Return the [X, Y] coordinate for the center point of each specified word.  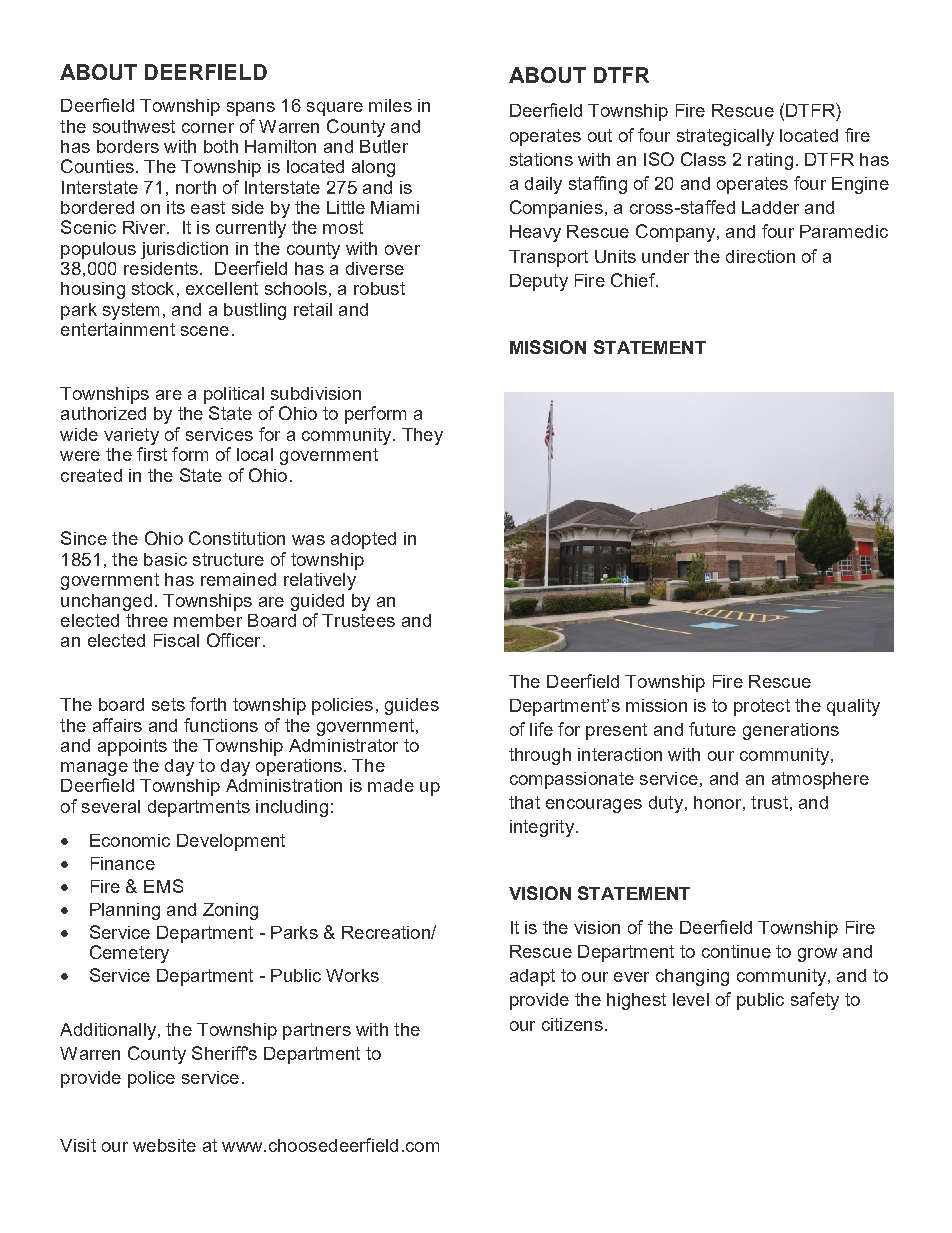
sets [168, 704]
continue [736, 951]
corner [208, 128]
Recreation [387, 932]
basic [165, 559]
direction [760, 256]
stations [541, 159]
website [164, 1145]
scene [205, 331]
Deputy [539, 282]
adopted [363, 540]
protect [762, 707]
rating [770, 161]
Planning [125, 911]
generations [791, 731]
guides [412, 706]
